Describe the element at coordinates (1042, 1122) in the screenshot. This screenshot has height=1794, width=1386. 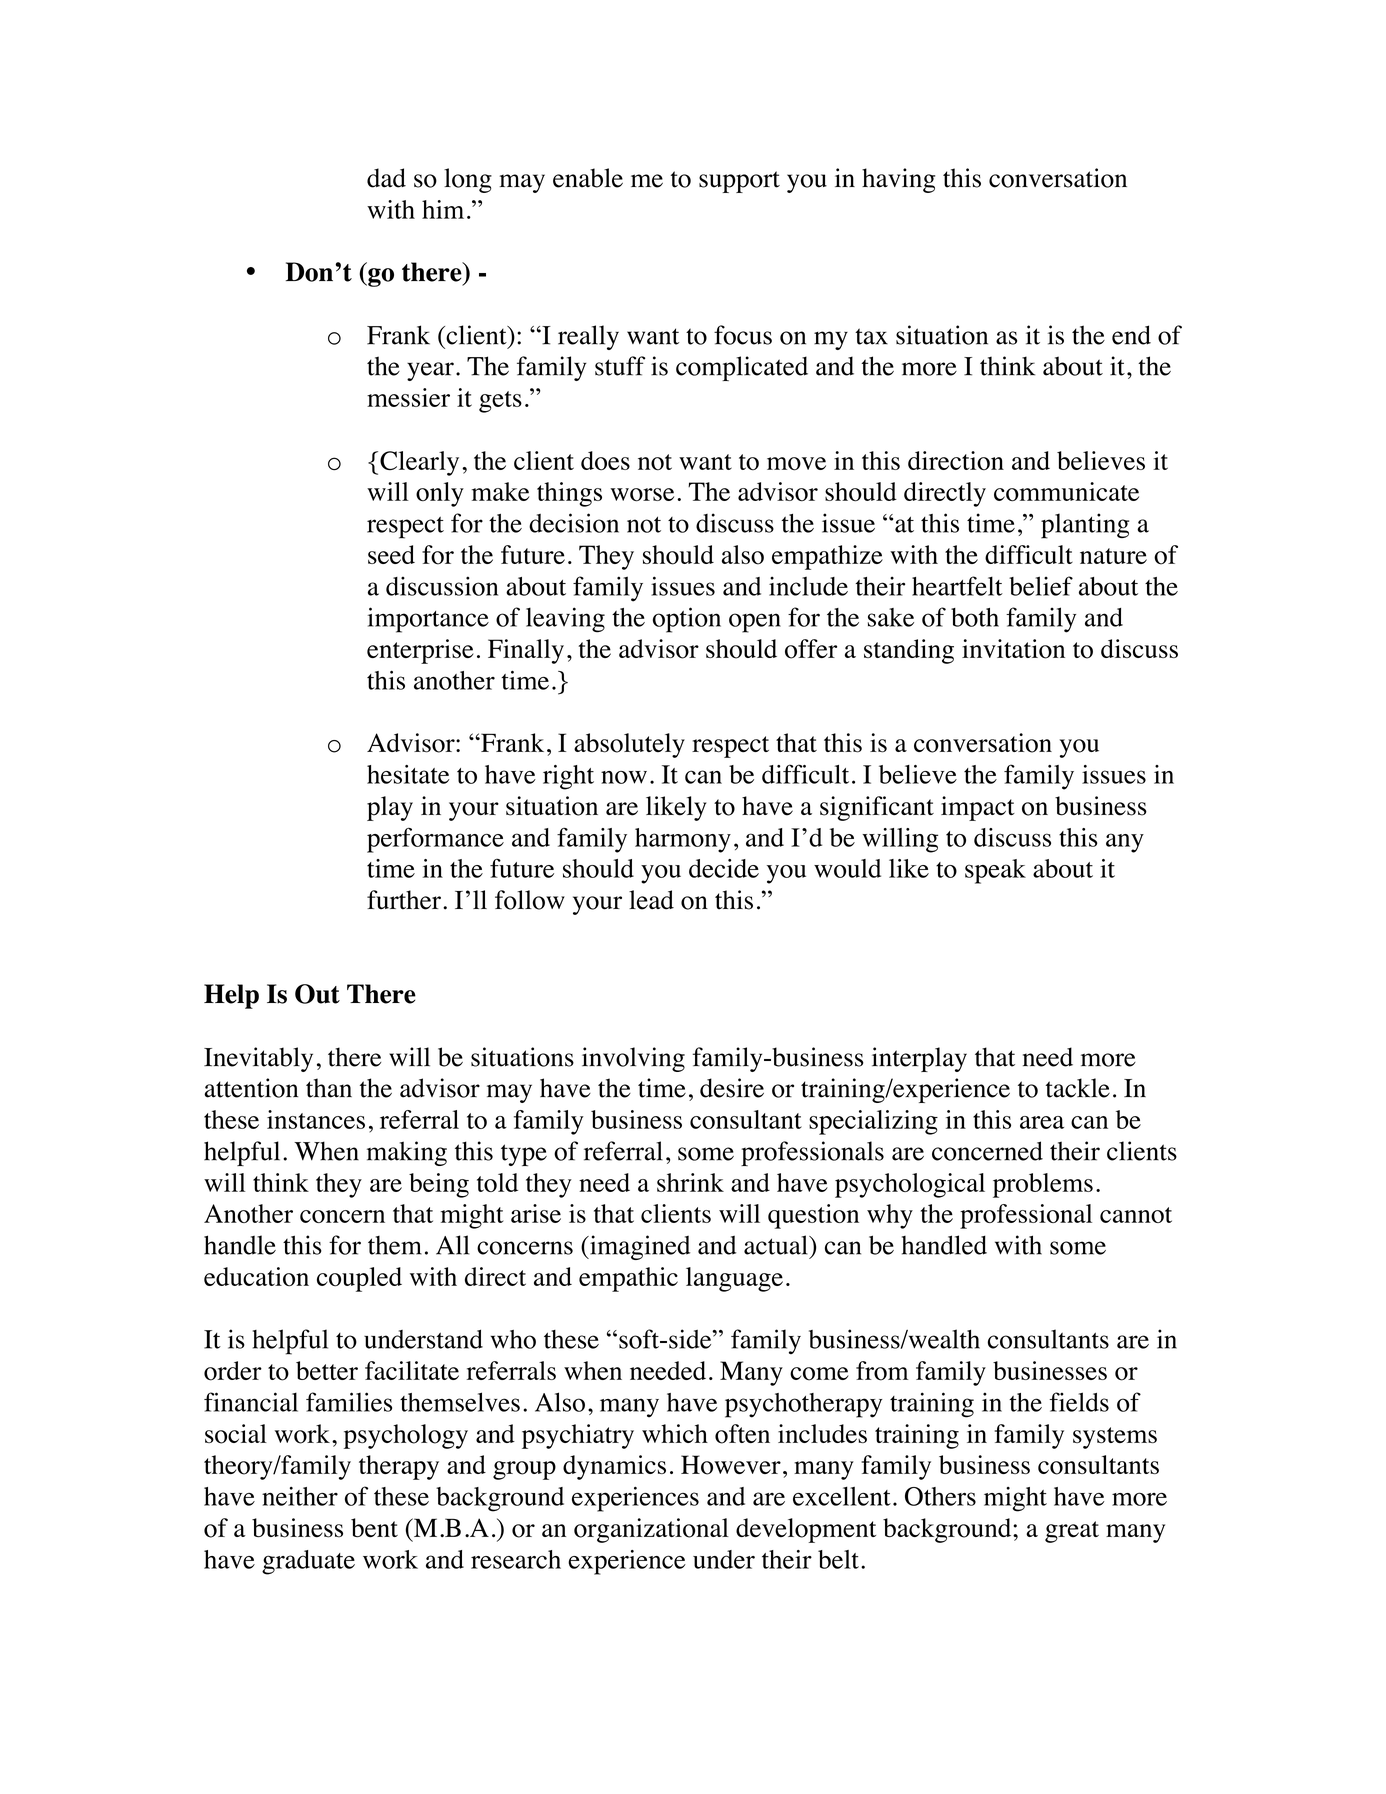
I see `area` at that location.
